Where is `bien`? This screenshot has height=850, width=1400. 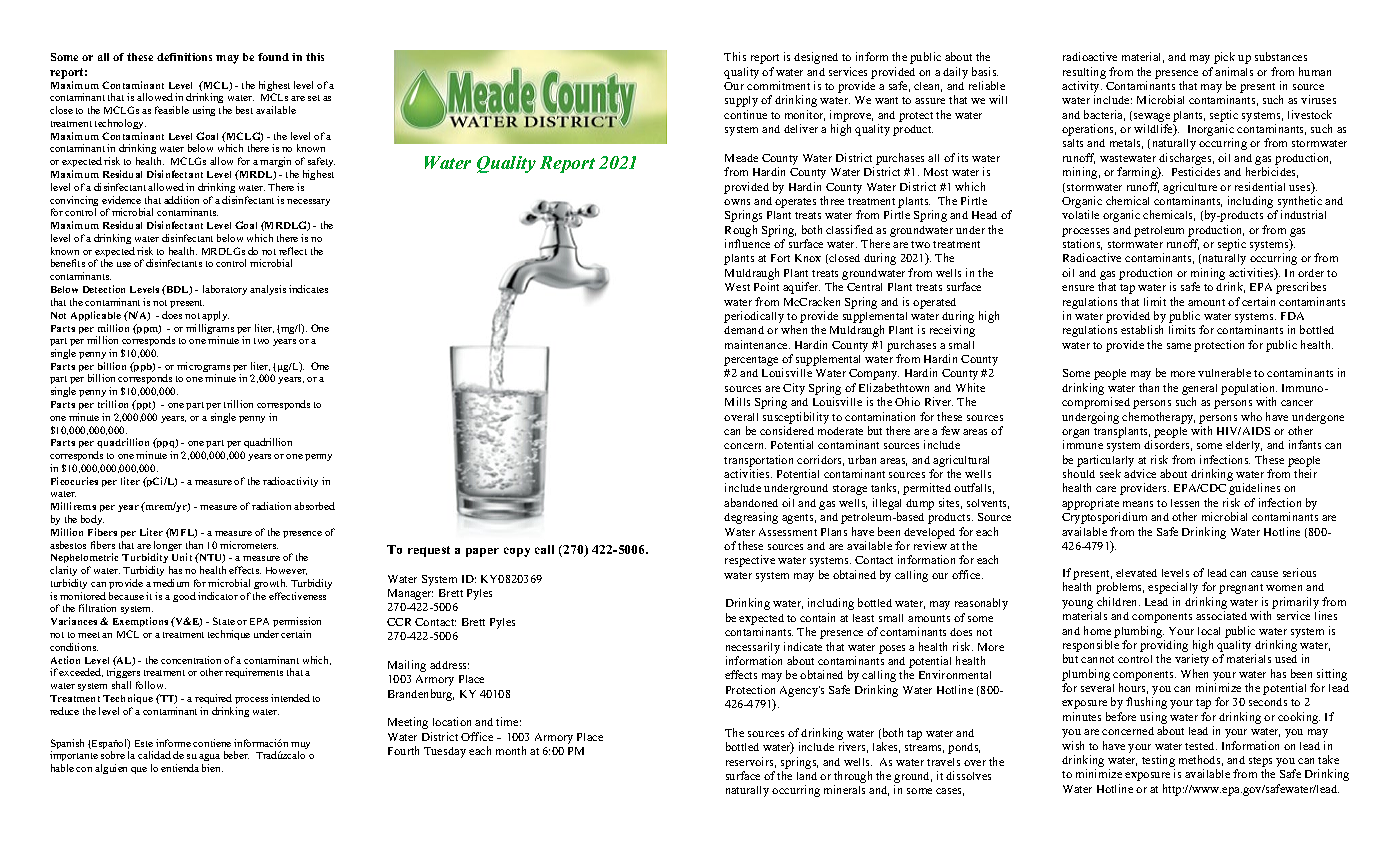 bien is located at coordinates (212, 768).
